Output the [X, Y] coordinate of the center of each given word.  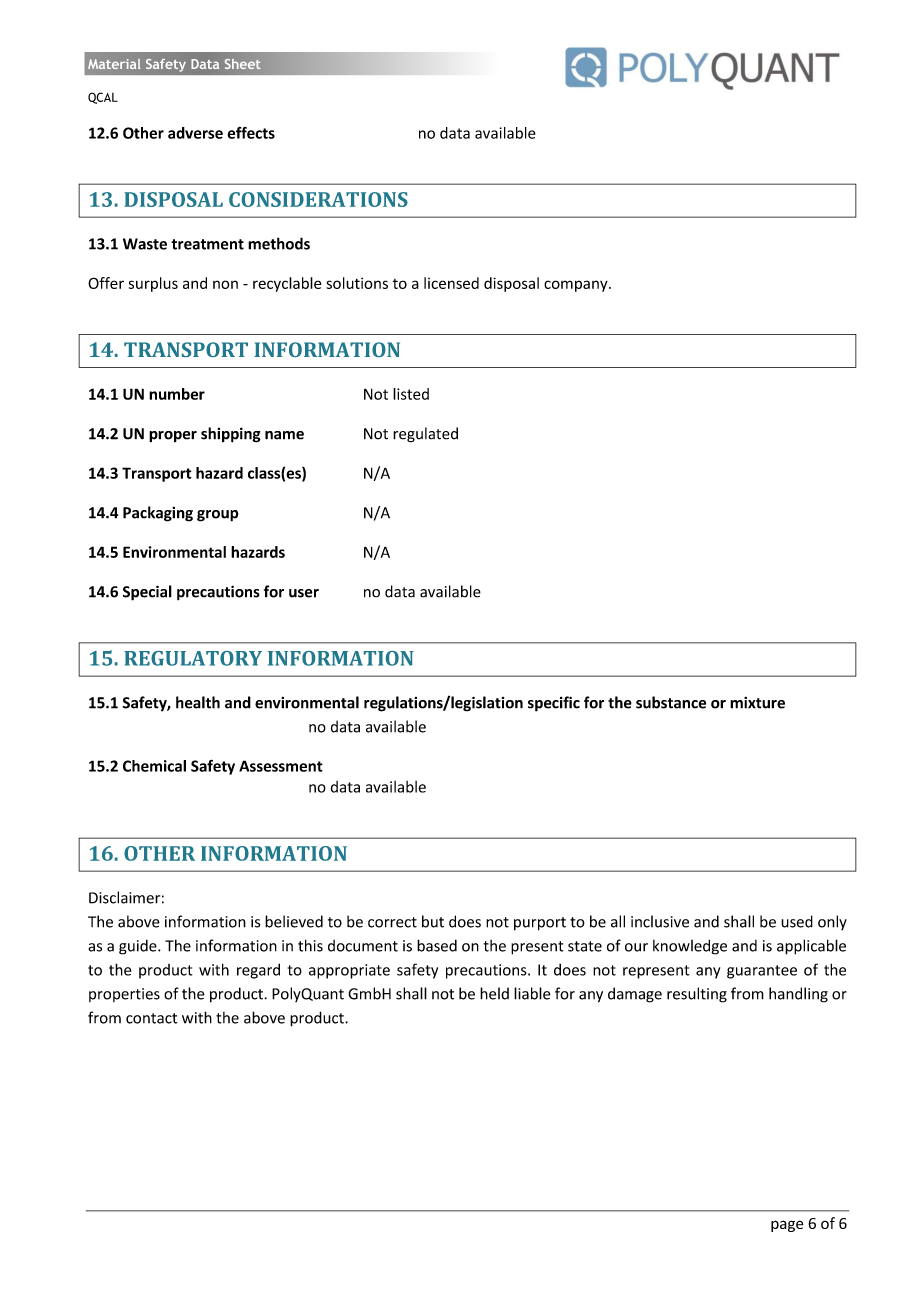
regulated [425, 435]
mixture [757, 703]
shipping [231, 435]
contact [152, 1018]
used [797, 921]
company [577, 286]
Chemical [154, 766]
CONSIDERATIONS [318, 199]
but [433, 921]
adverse [195, 133]
